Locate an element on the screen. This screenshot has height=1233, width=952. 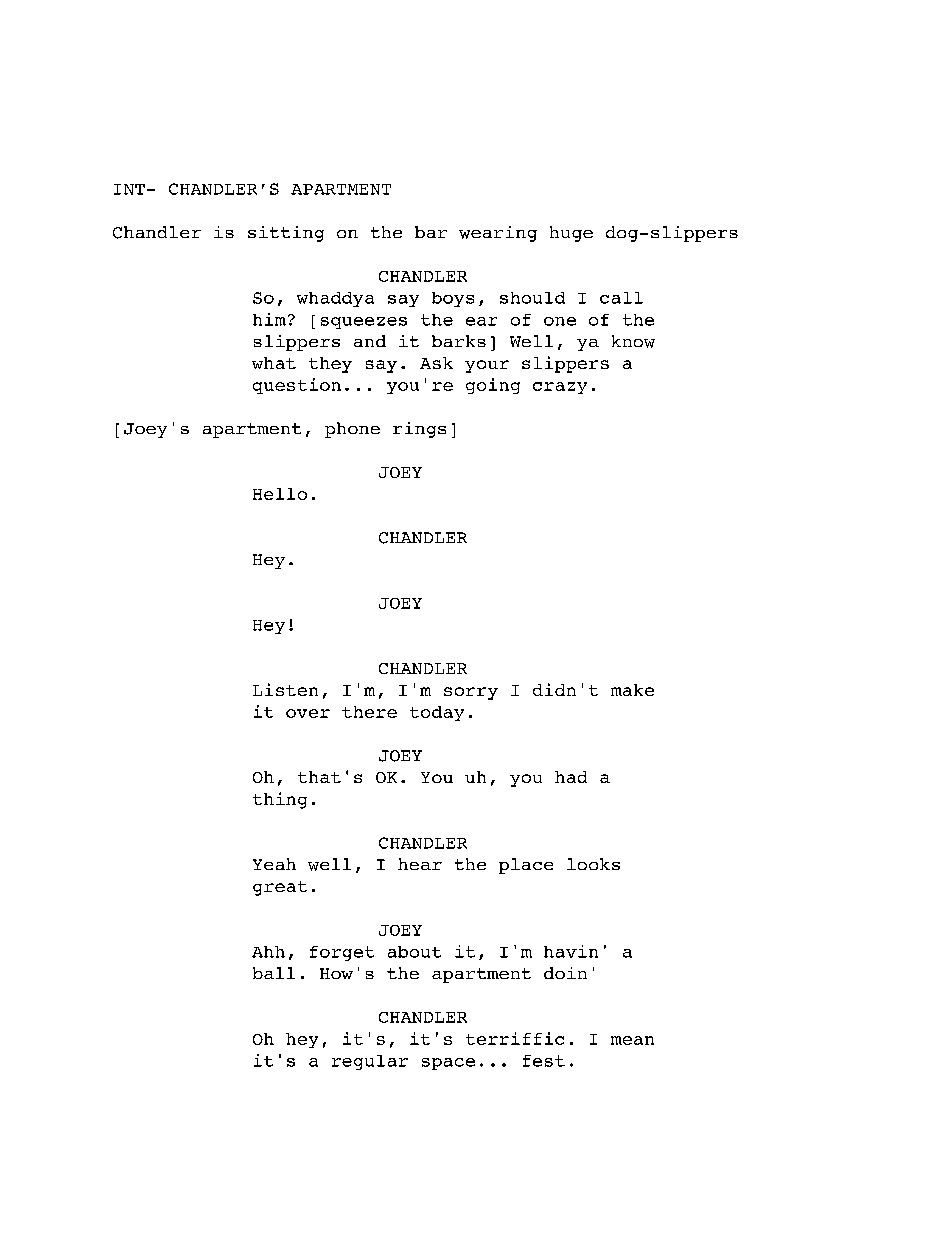
mean is located at coordinates (632, 1040).
